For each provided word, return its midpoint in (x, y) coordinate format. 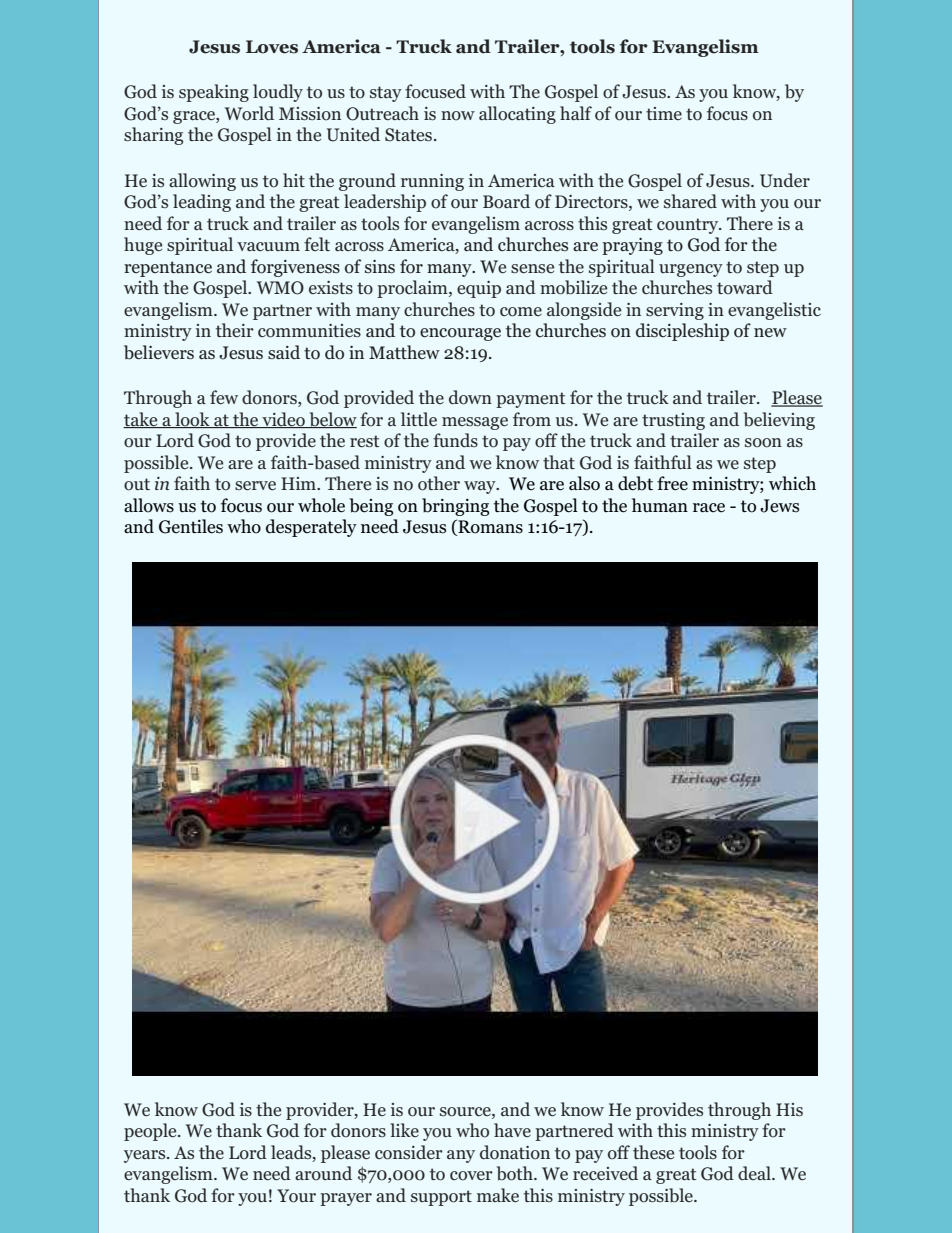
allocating (517, 115)
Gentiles (191, 526)
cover (471, 1176)
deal (755, 1173)
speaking (214, 93)
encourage (460, 334)
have (512, 1130)
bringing (455, 507)
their (235, 330)
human (660, 505)
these (653, 1152)
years (146, 1156)
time (664, 113)
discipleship (682, 332)
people (151, 1132)
